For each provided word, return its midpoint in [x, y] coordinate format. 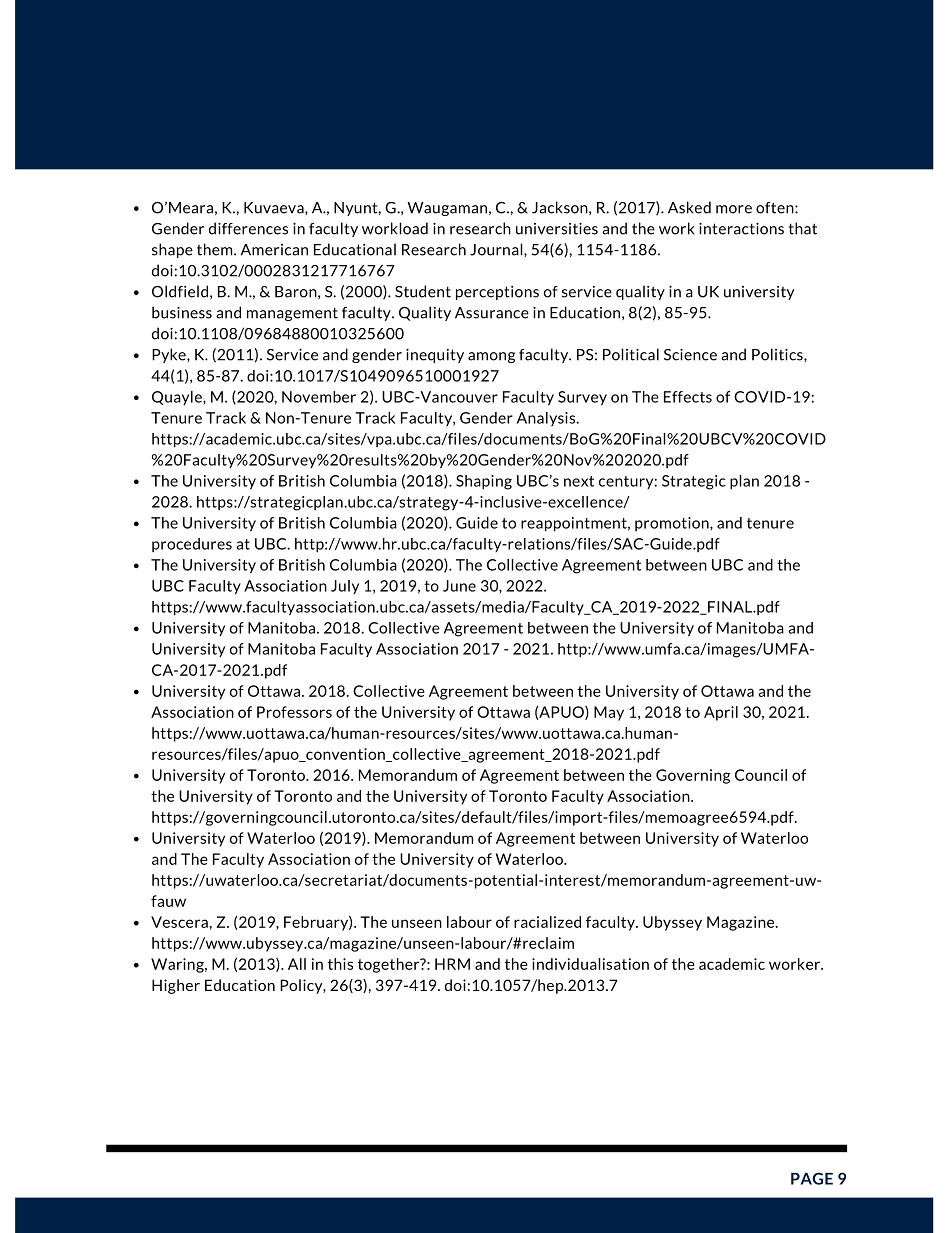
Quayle [178, 398]
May [609, 713]
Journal [497, 249]
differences [248, 228]
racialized [547, 922]
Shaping [484, 482]
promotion [673, 524]
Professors [294, 712]
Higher [176, 986]
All [297, 964]
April [721, 713]
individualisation [590, 964]
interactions [741, 229]
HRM [452, 964]
